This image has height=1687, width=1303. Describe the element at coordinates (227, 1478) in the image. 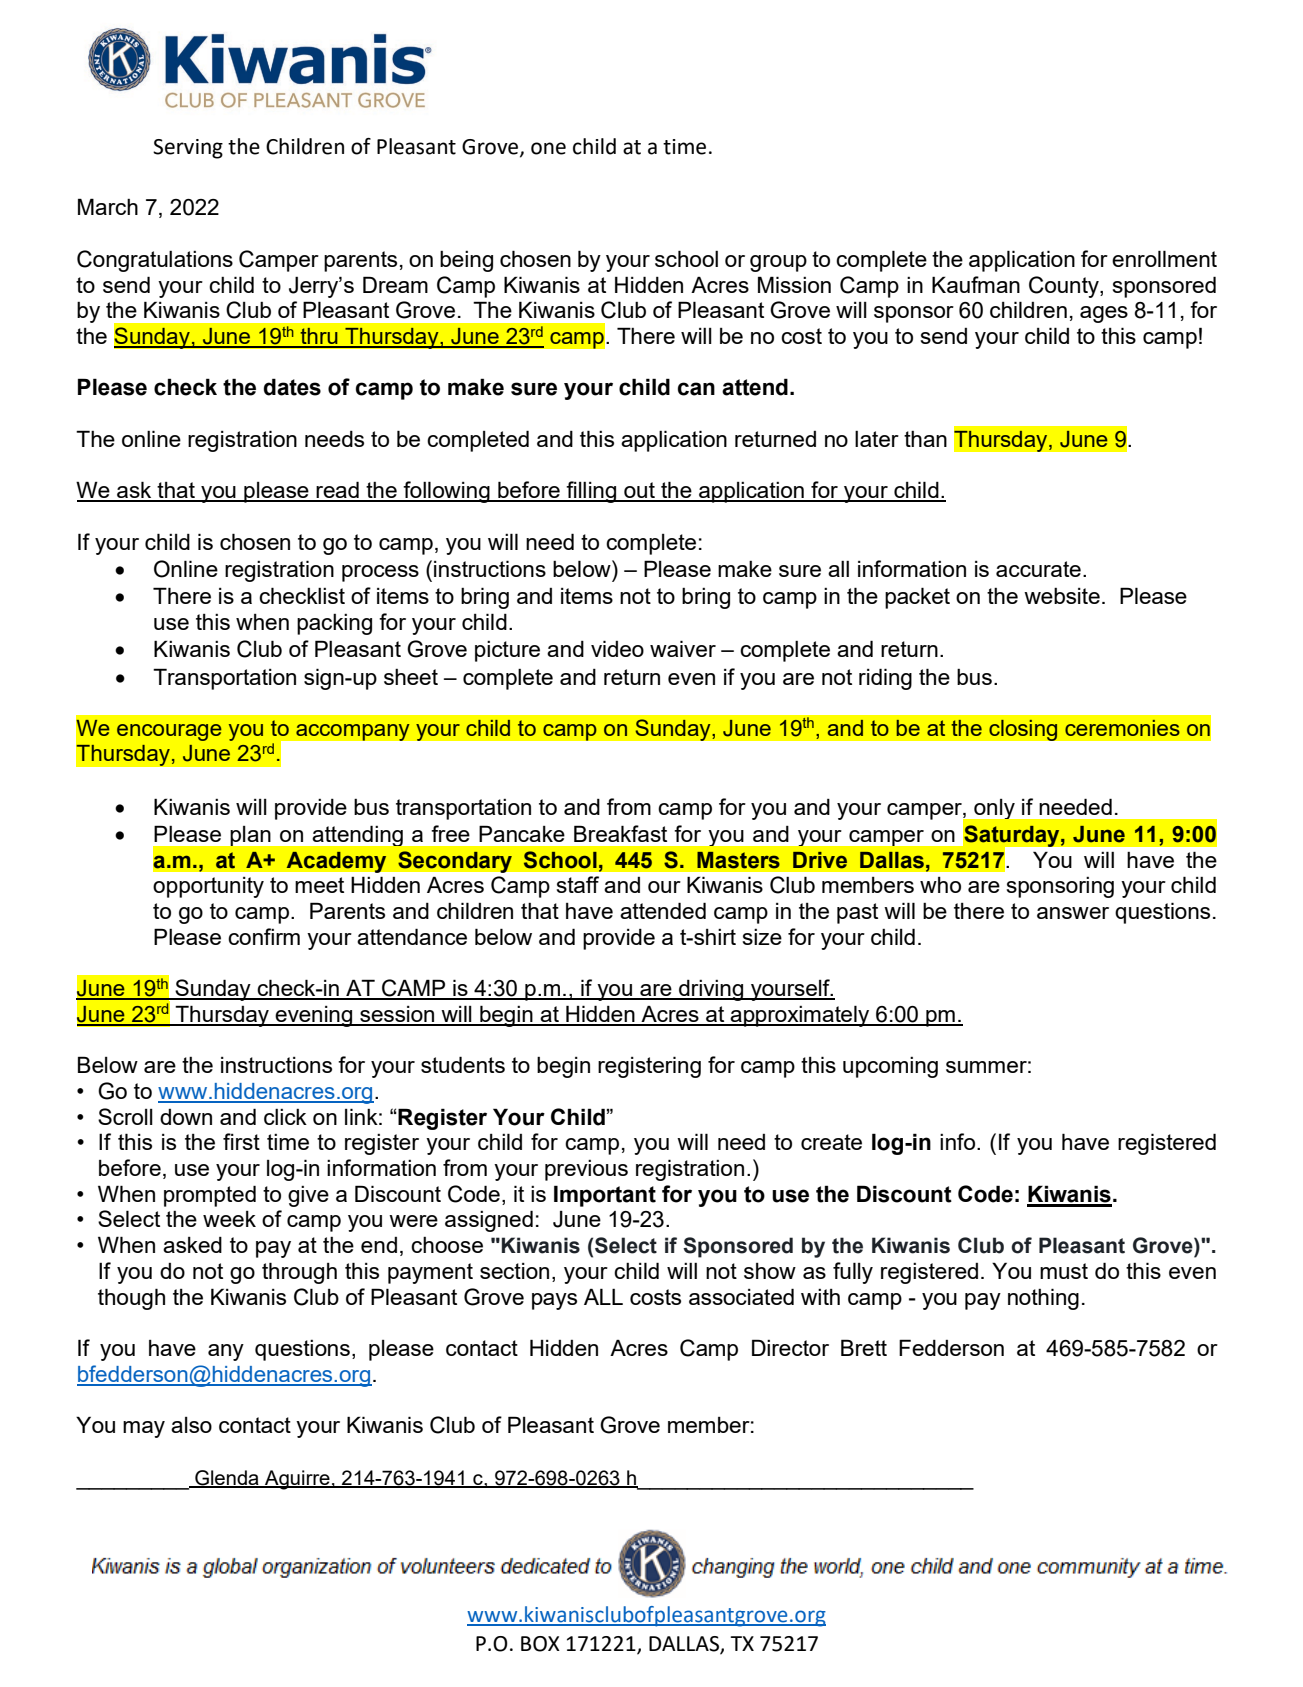

I see `Glenda` at that location.
